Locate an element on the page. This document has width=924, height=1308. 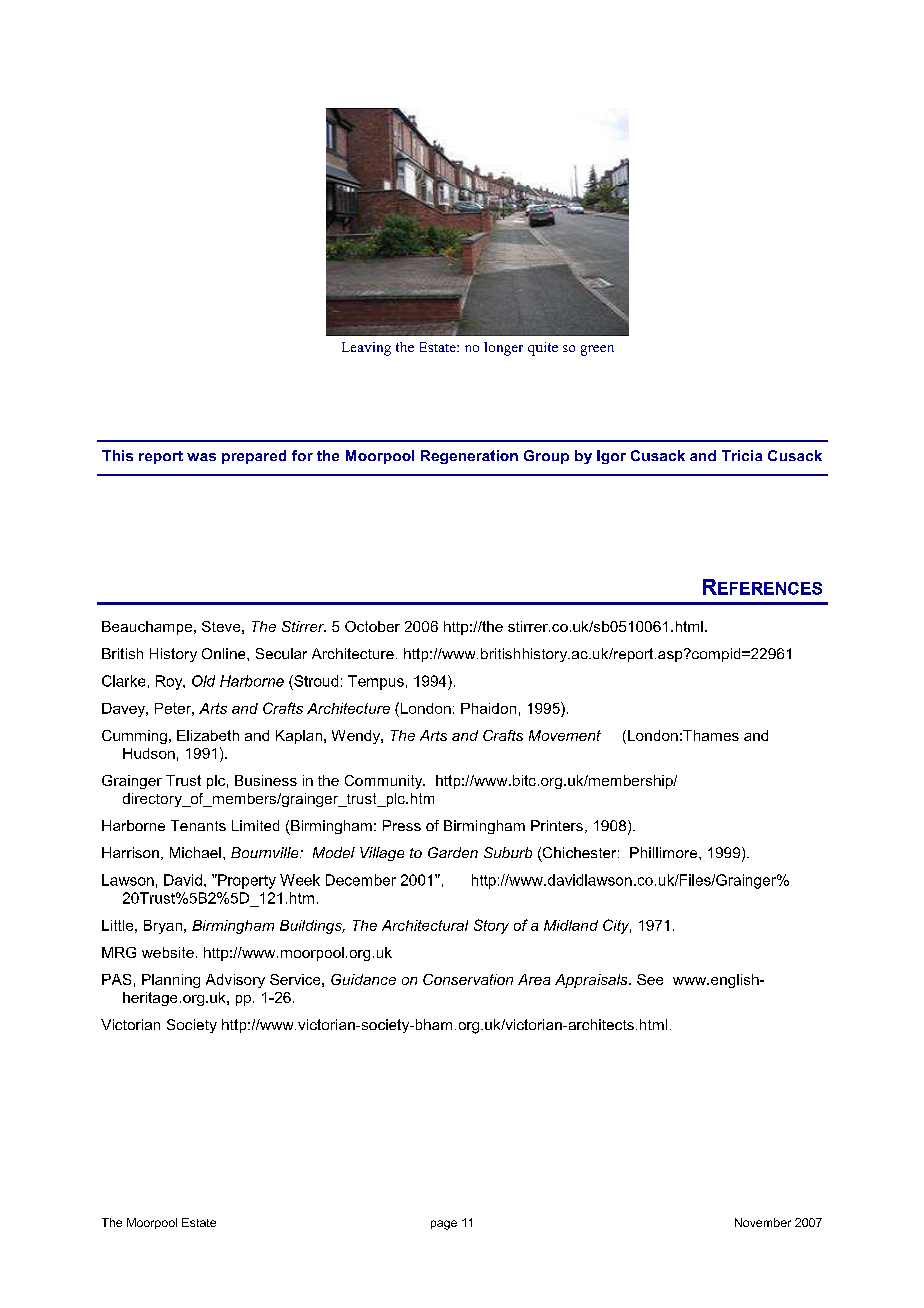
November is located at coordinates (763, 1222).
